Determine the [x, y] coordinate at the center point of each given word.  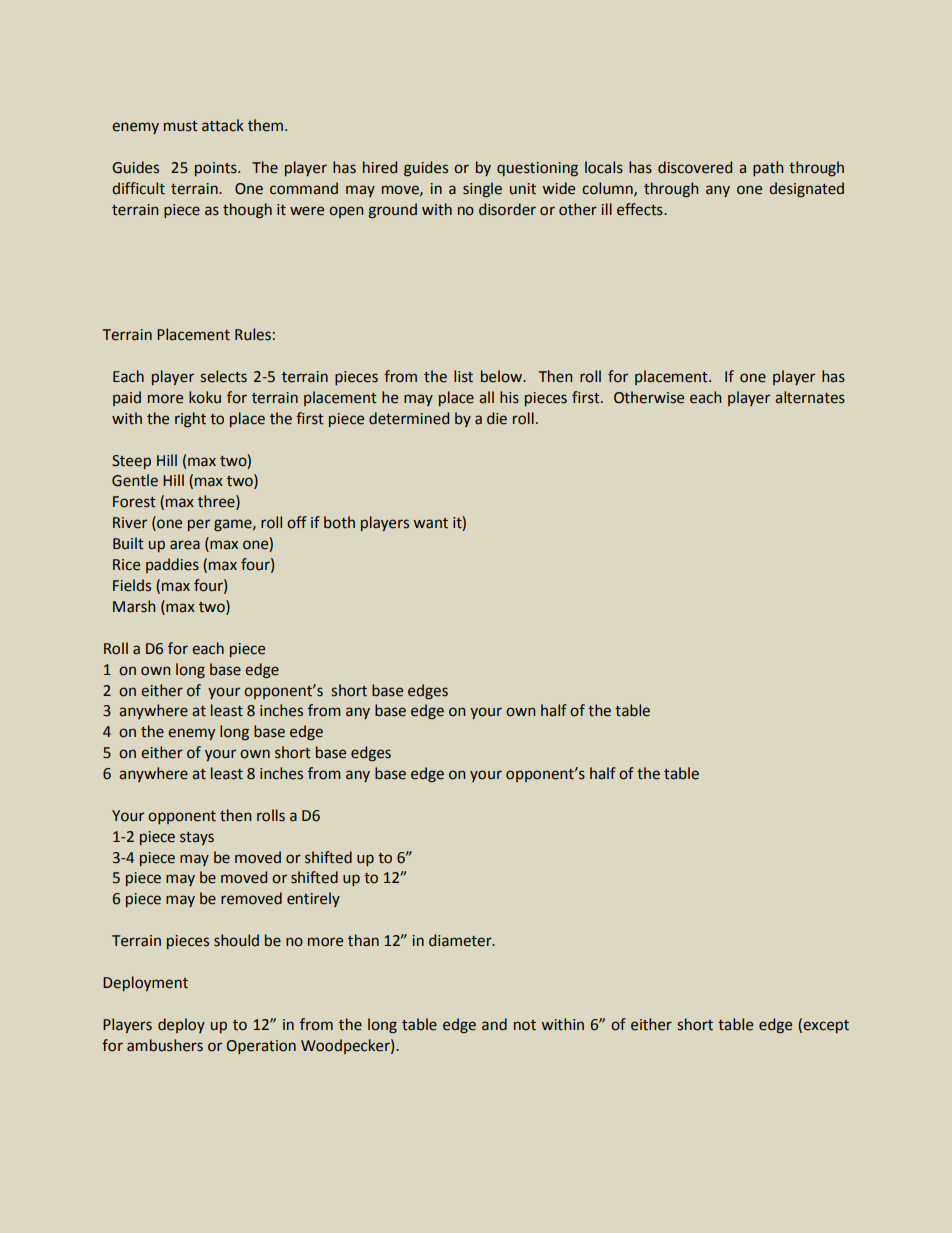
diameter [461, 940]
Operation [261, 1047]
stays [197, 838]
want [431, 523]
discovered [695, 167]
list [463, 376]
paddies [172, 565]
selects [224, 376]
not [525, 1025]
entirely [313, 899]
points [217, 169]
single [482, 189]
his [509, 397]
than [363, 940]
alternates [810, 397]
